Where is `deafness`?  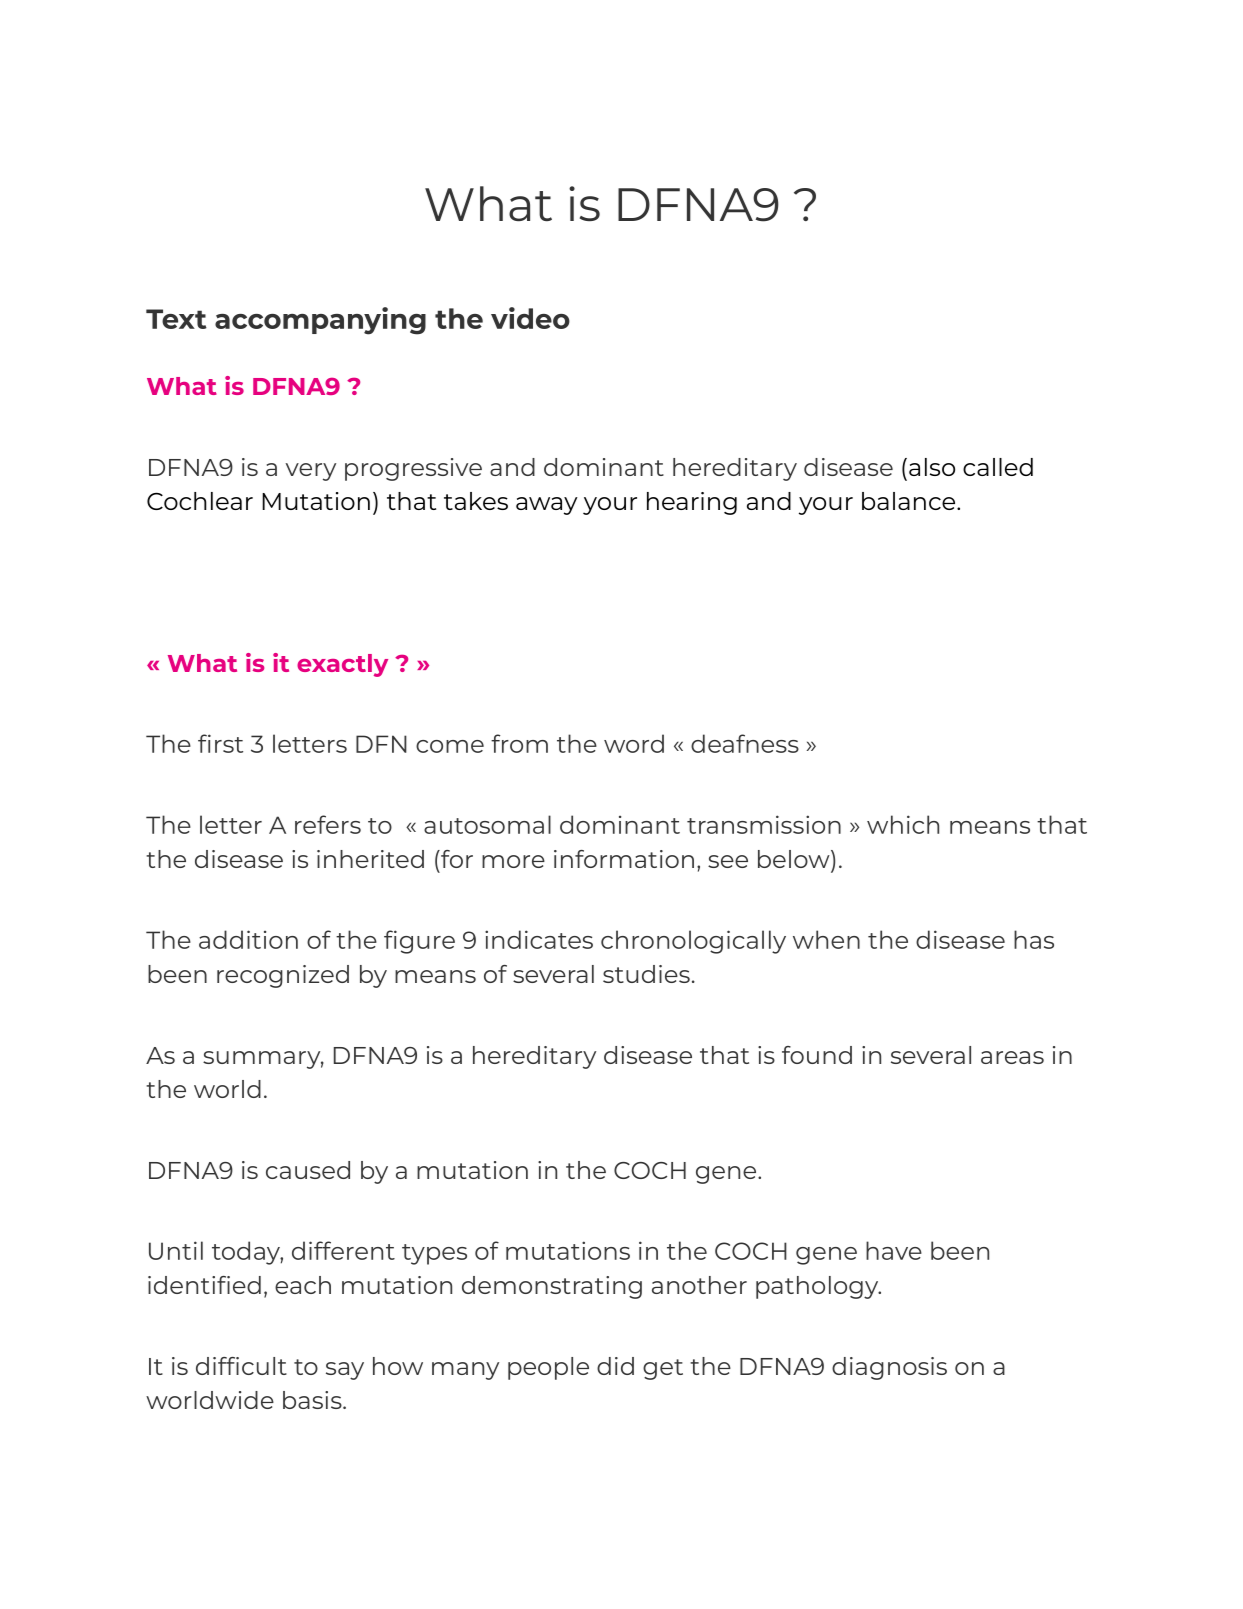 deafness is located at coordinates (745, 743).
